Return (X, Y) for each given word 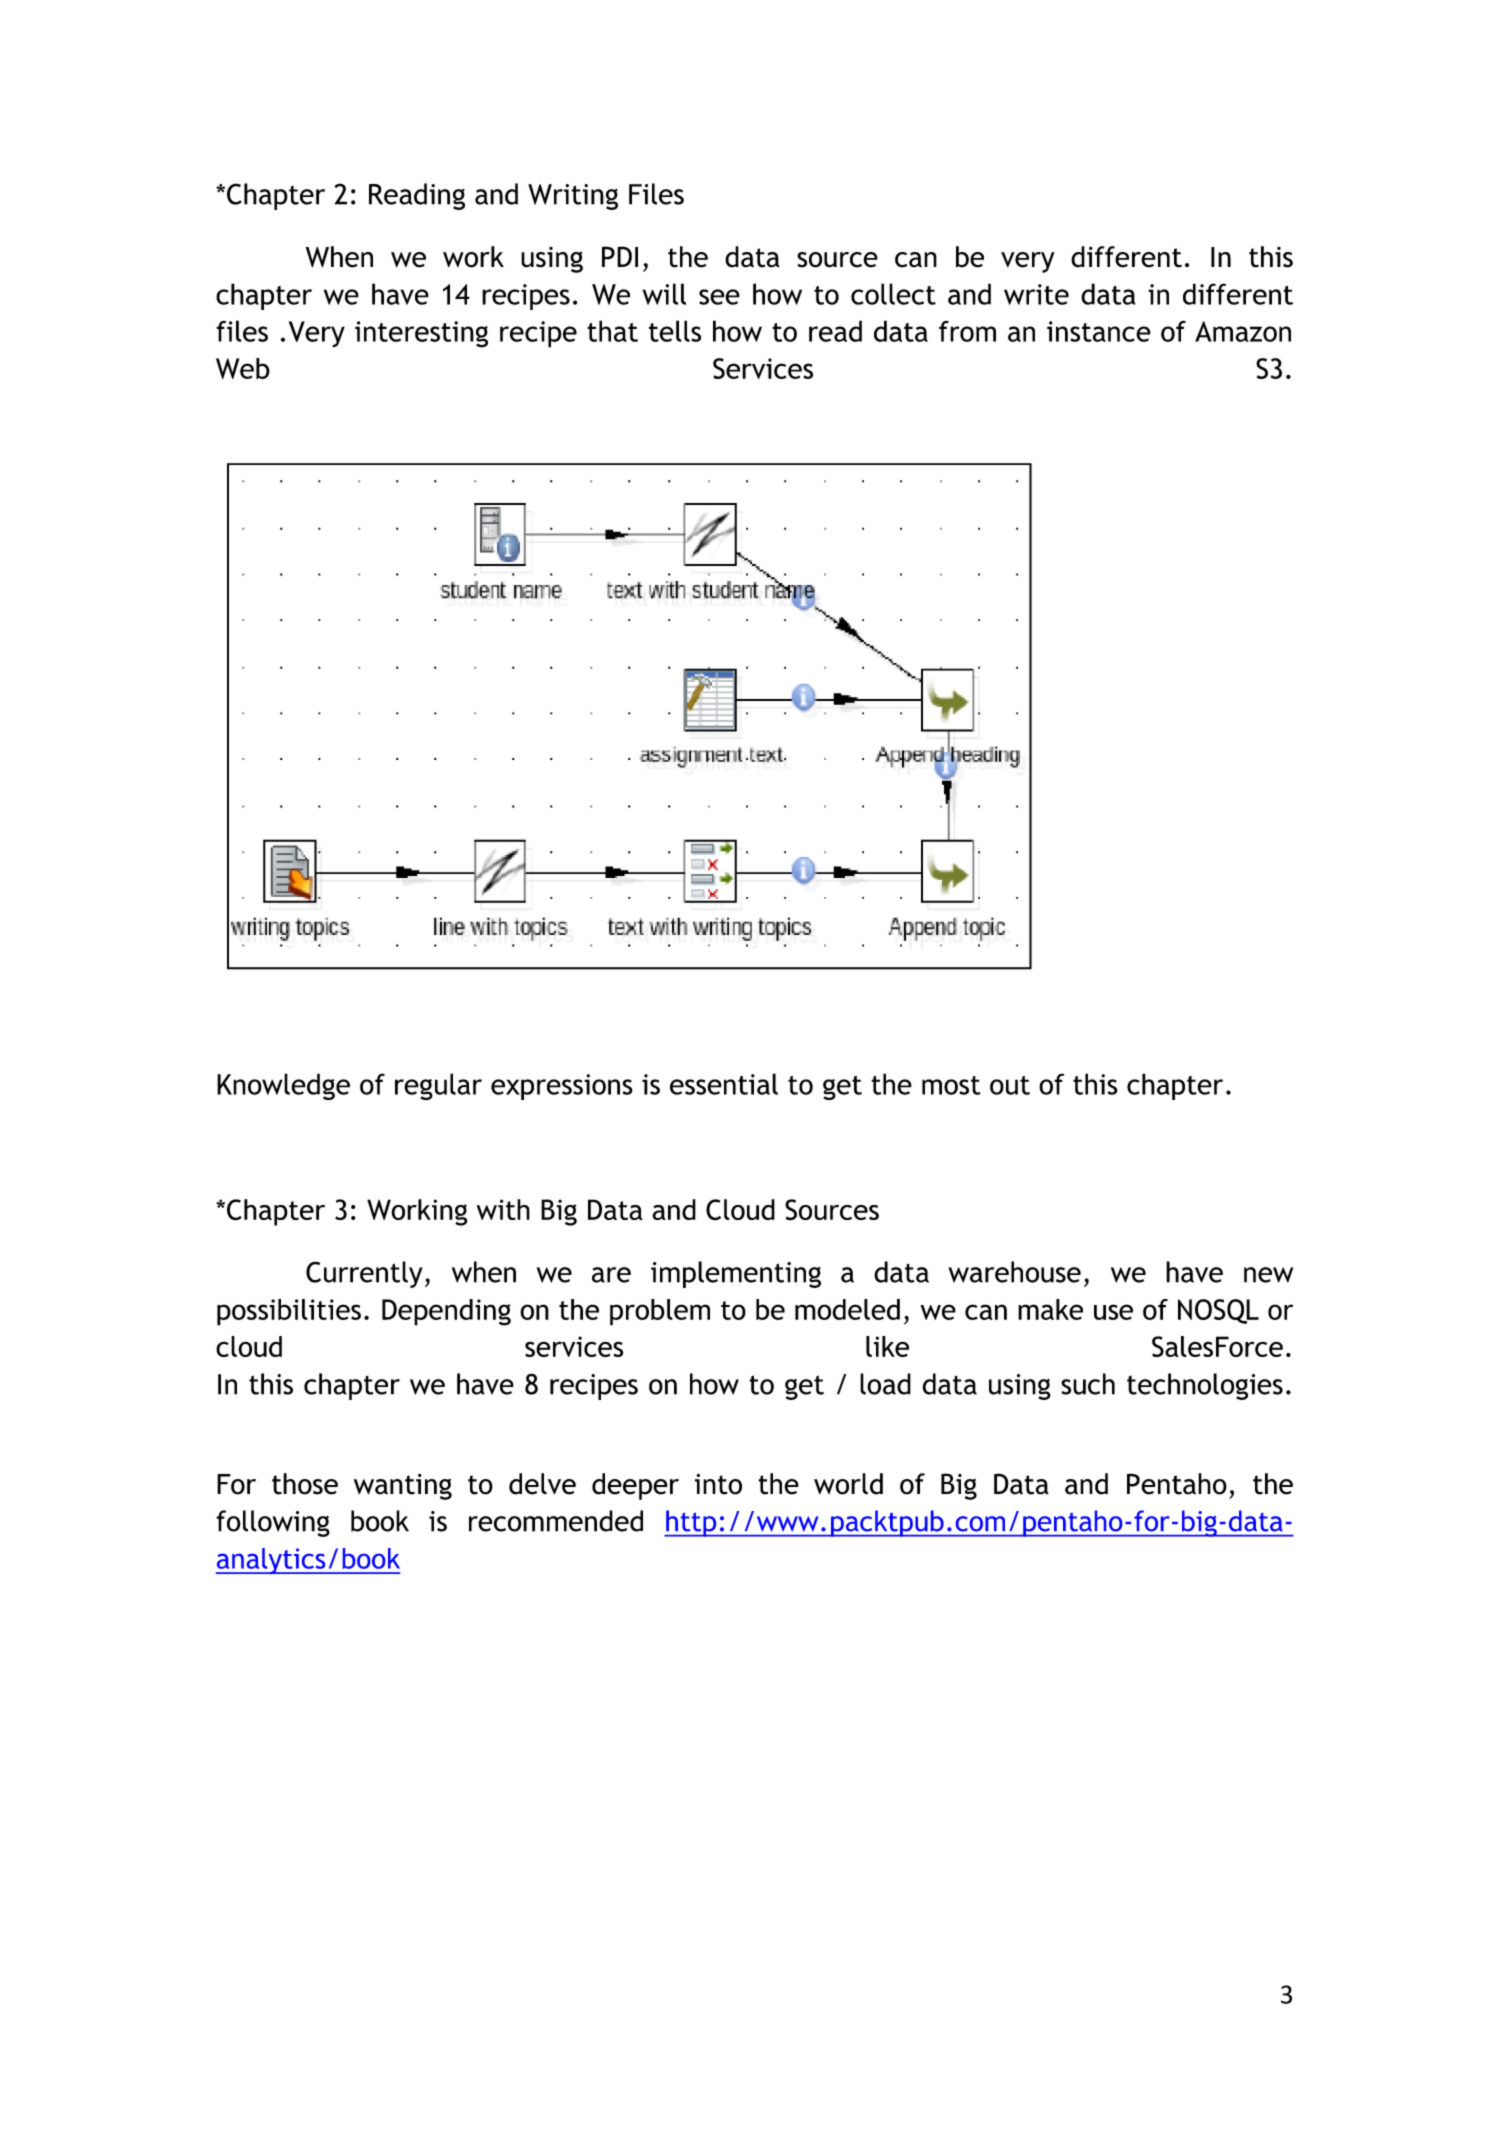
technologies (1205, 1386)
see (719, 297)
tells (675, 331)
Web (243, 368)
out (1010, 1085)
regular (438, 1086)
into (718, 1484)
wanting (403, 1487)
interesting (421, 334)
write (1036, 294)
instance (1099, 331)
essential (724, 1084)
